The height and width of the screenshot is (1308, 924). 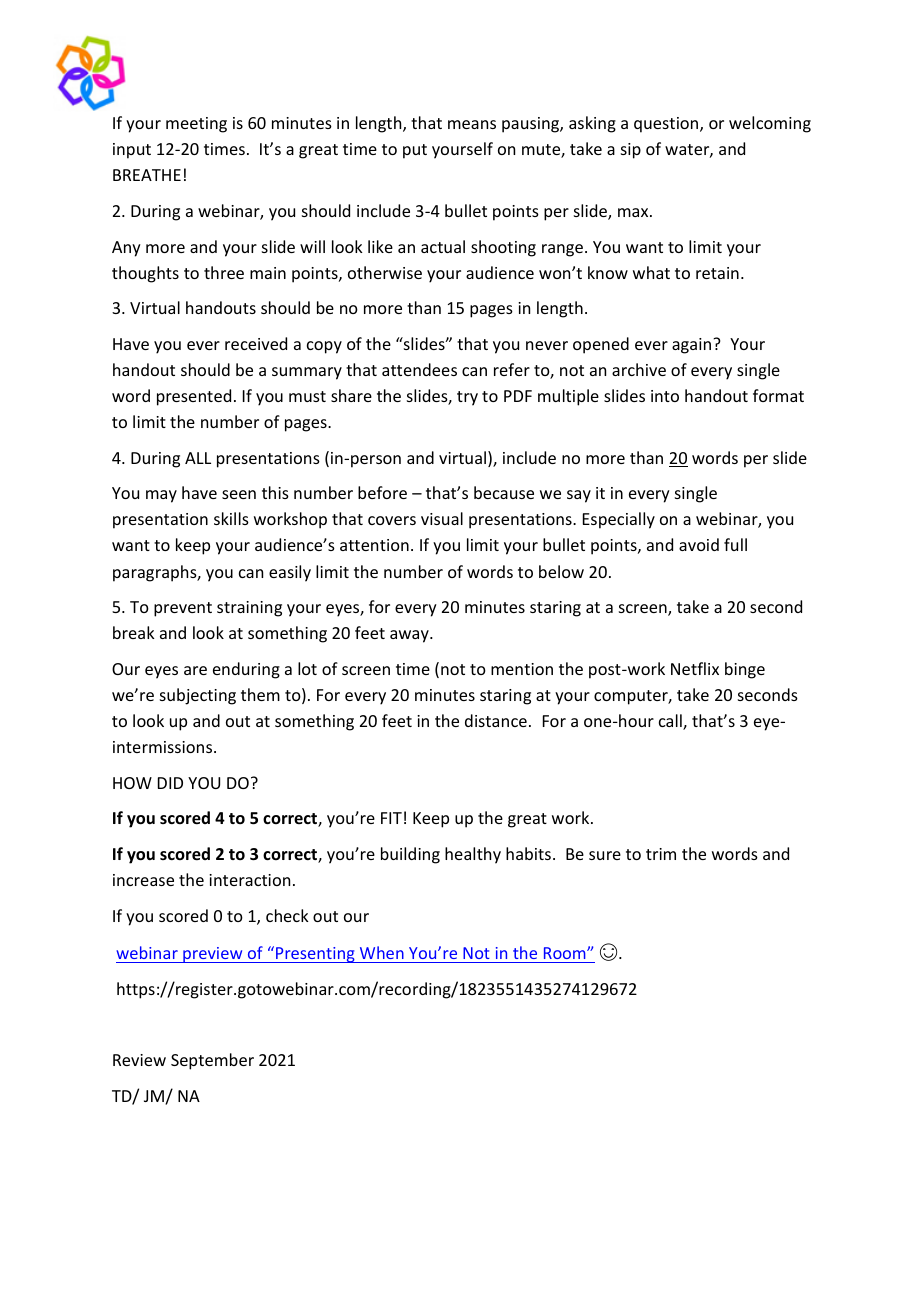 What do you see at coordinates (566, 953) in the screenshot?
I see `Room` at bounding box center [566, 953].
